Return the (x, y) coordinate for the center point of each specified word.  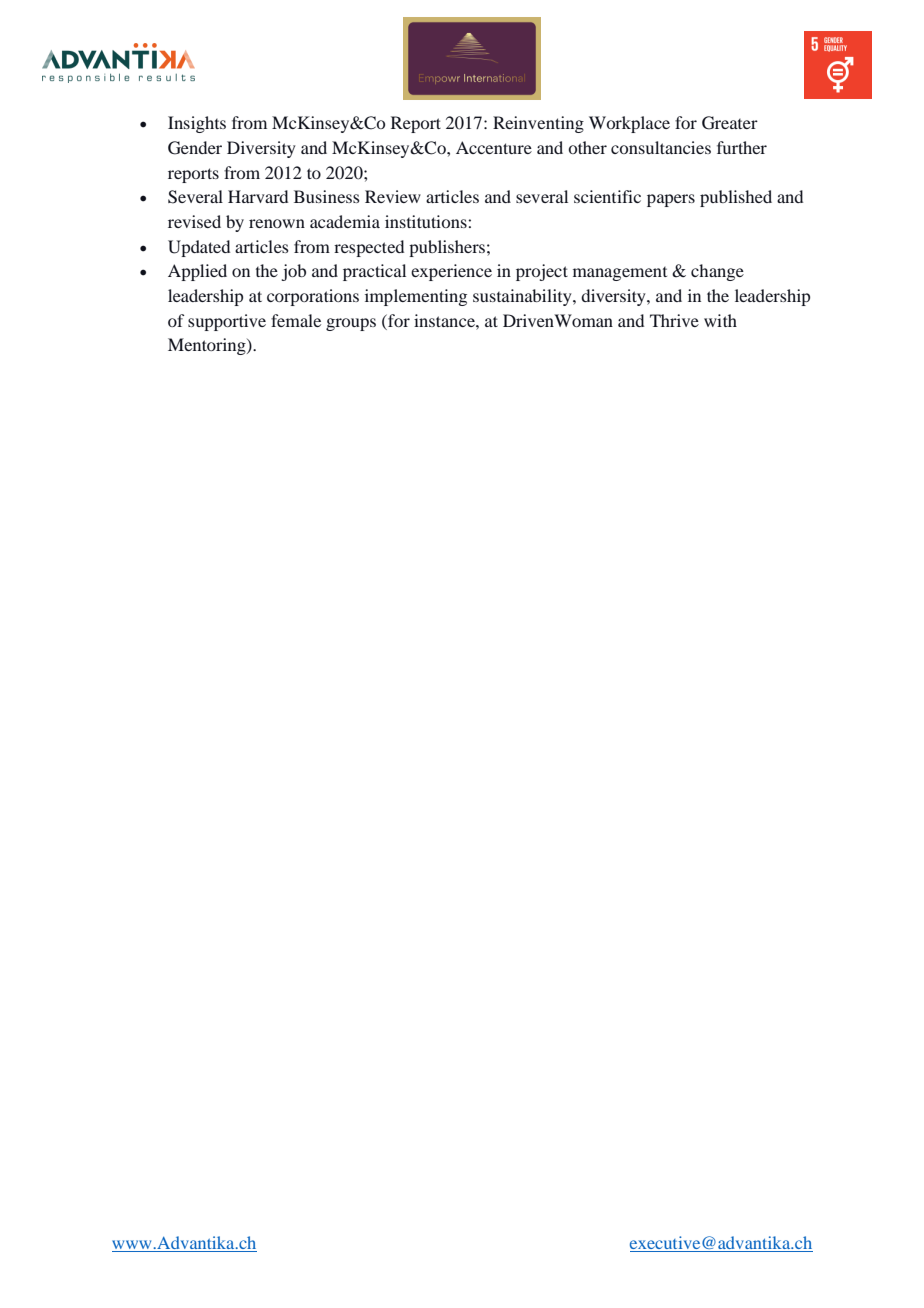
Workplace (629, 124)
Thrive (674, 320)
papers (671, 200)
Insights (197, 124)
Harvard (258, 196)
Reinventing (538, 124)
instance (445, 320)
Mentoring (208, 346)
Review (393, 196)
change (717, 272)
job (293, 272)
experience (451, 272)
